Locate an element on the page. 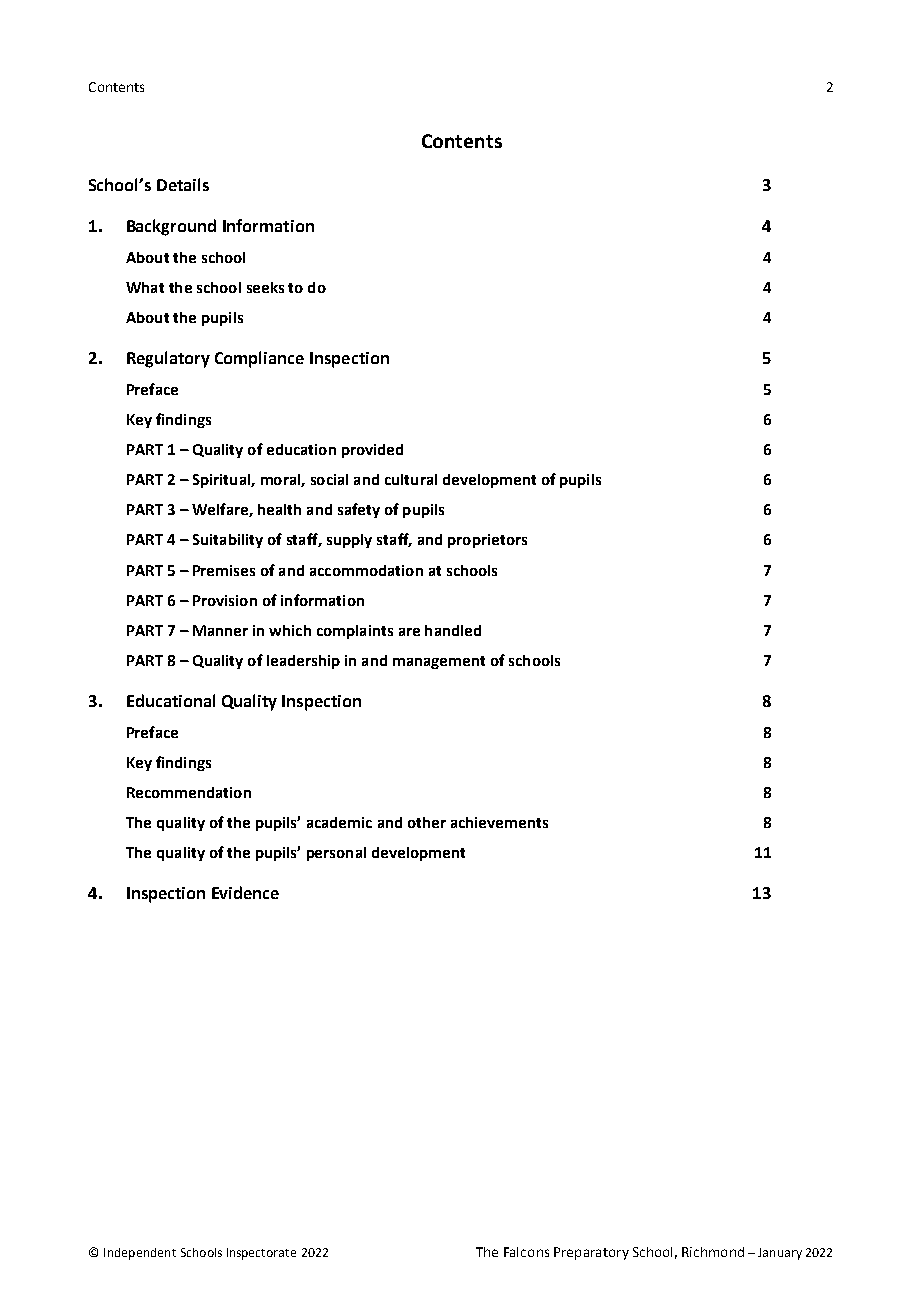 This document has height=1308, width=924. Richmond is located at coordinates (713, 1252).
